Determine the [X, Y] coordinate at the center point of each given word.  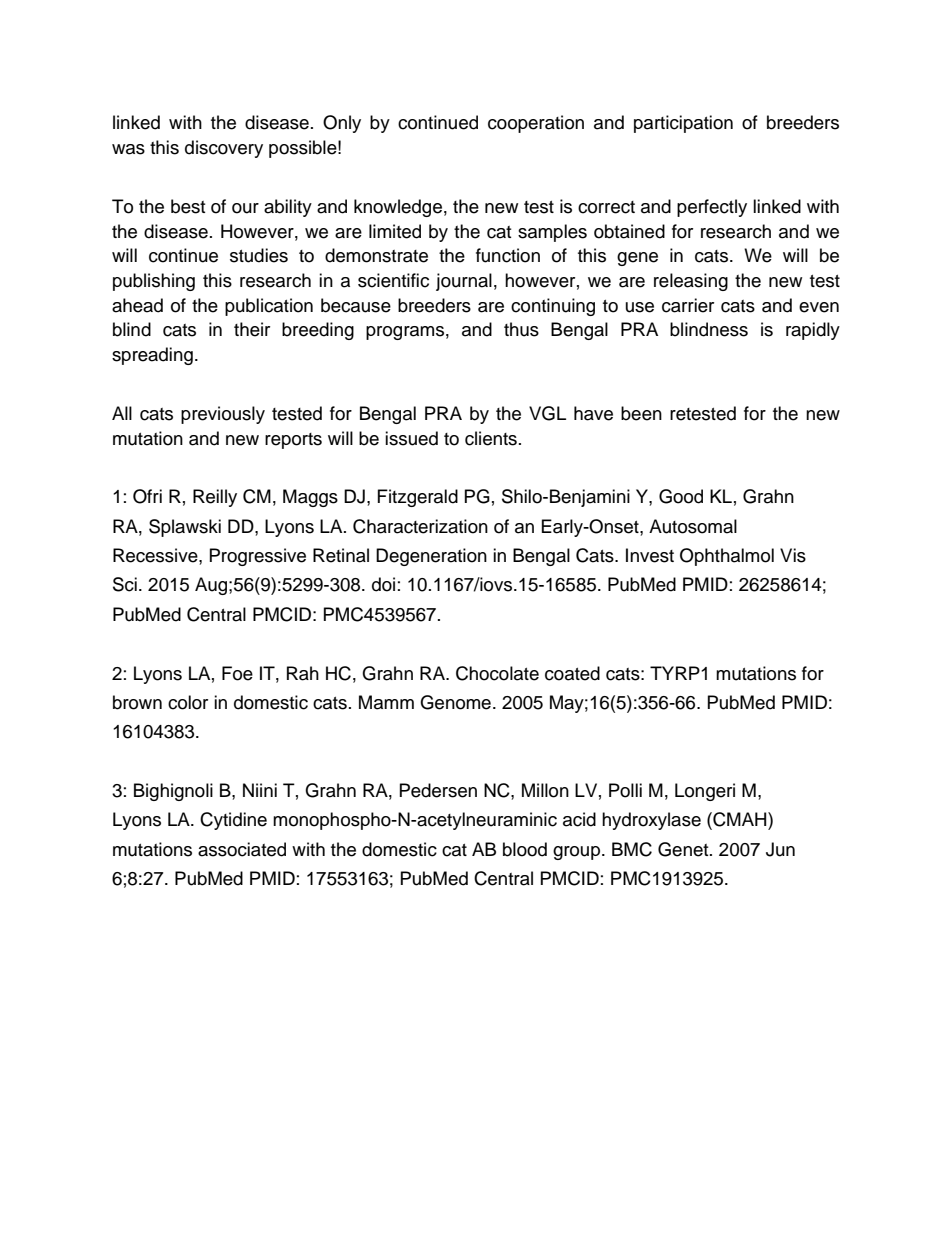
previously [223, 415]
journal [464, 282]
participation [683, 124]
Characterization [420, 526]
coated [572, 673]
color [188, 702]
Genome [455, 702]
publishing [154, 282]
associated [242, 849]
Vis [793, 555]
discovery [224, 149]
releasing [691, 282]
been [641, 413]
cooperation [536, 124]
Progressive [258, 557]
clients [491, 438]
